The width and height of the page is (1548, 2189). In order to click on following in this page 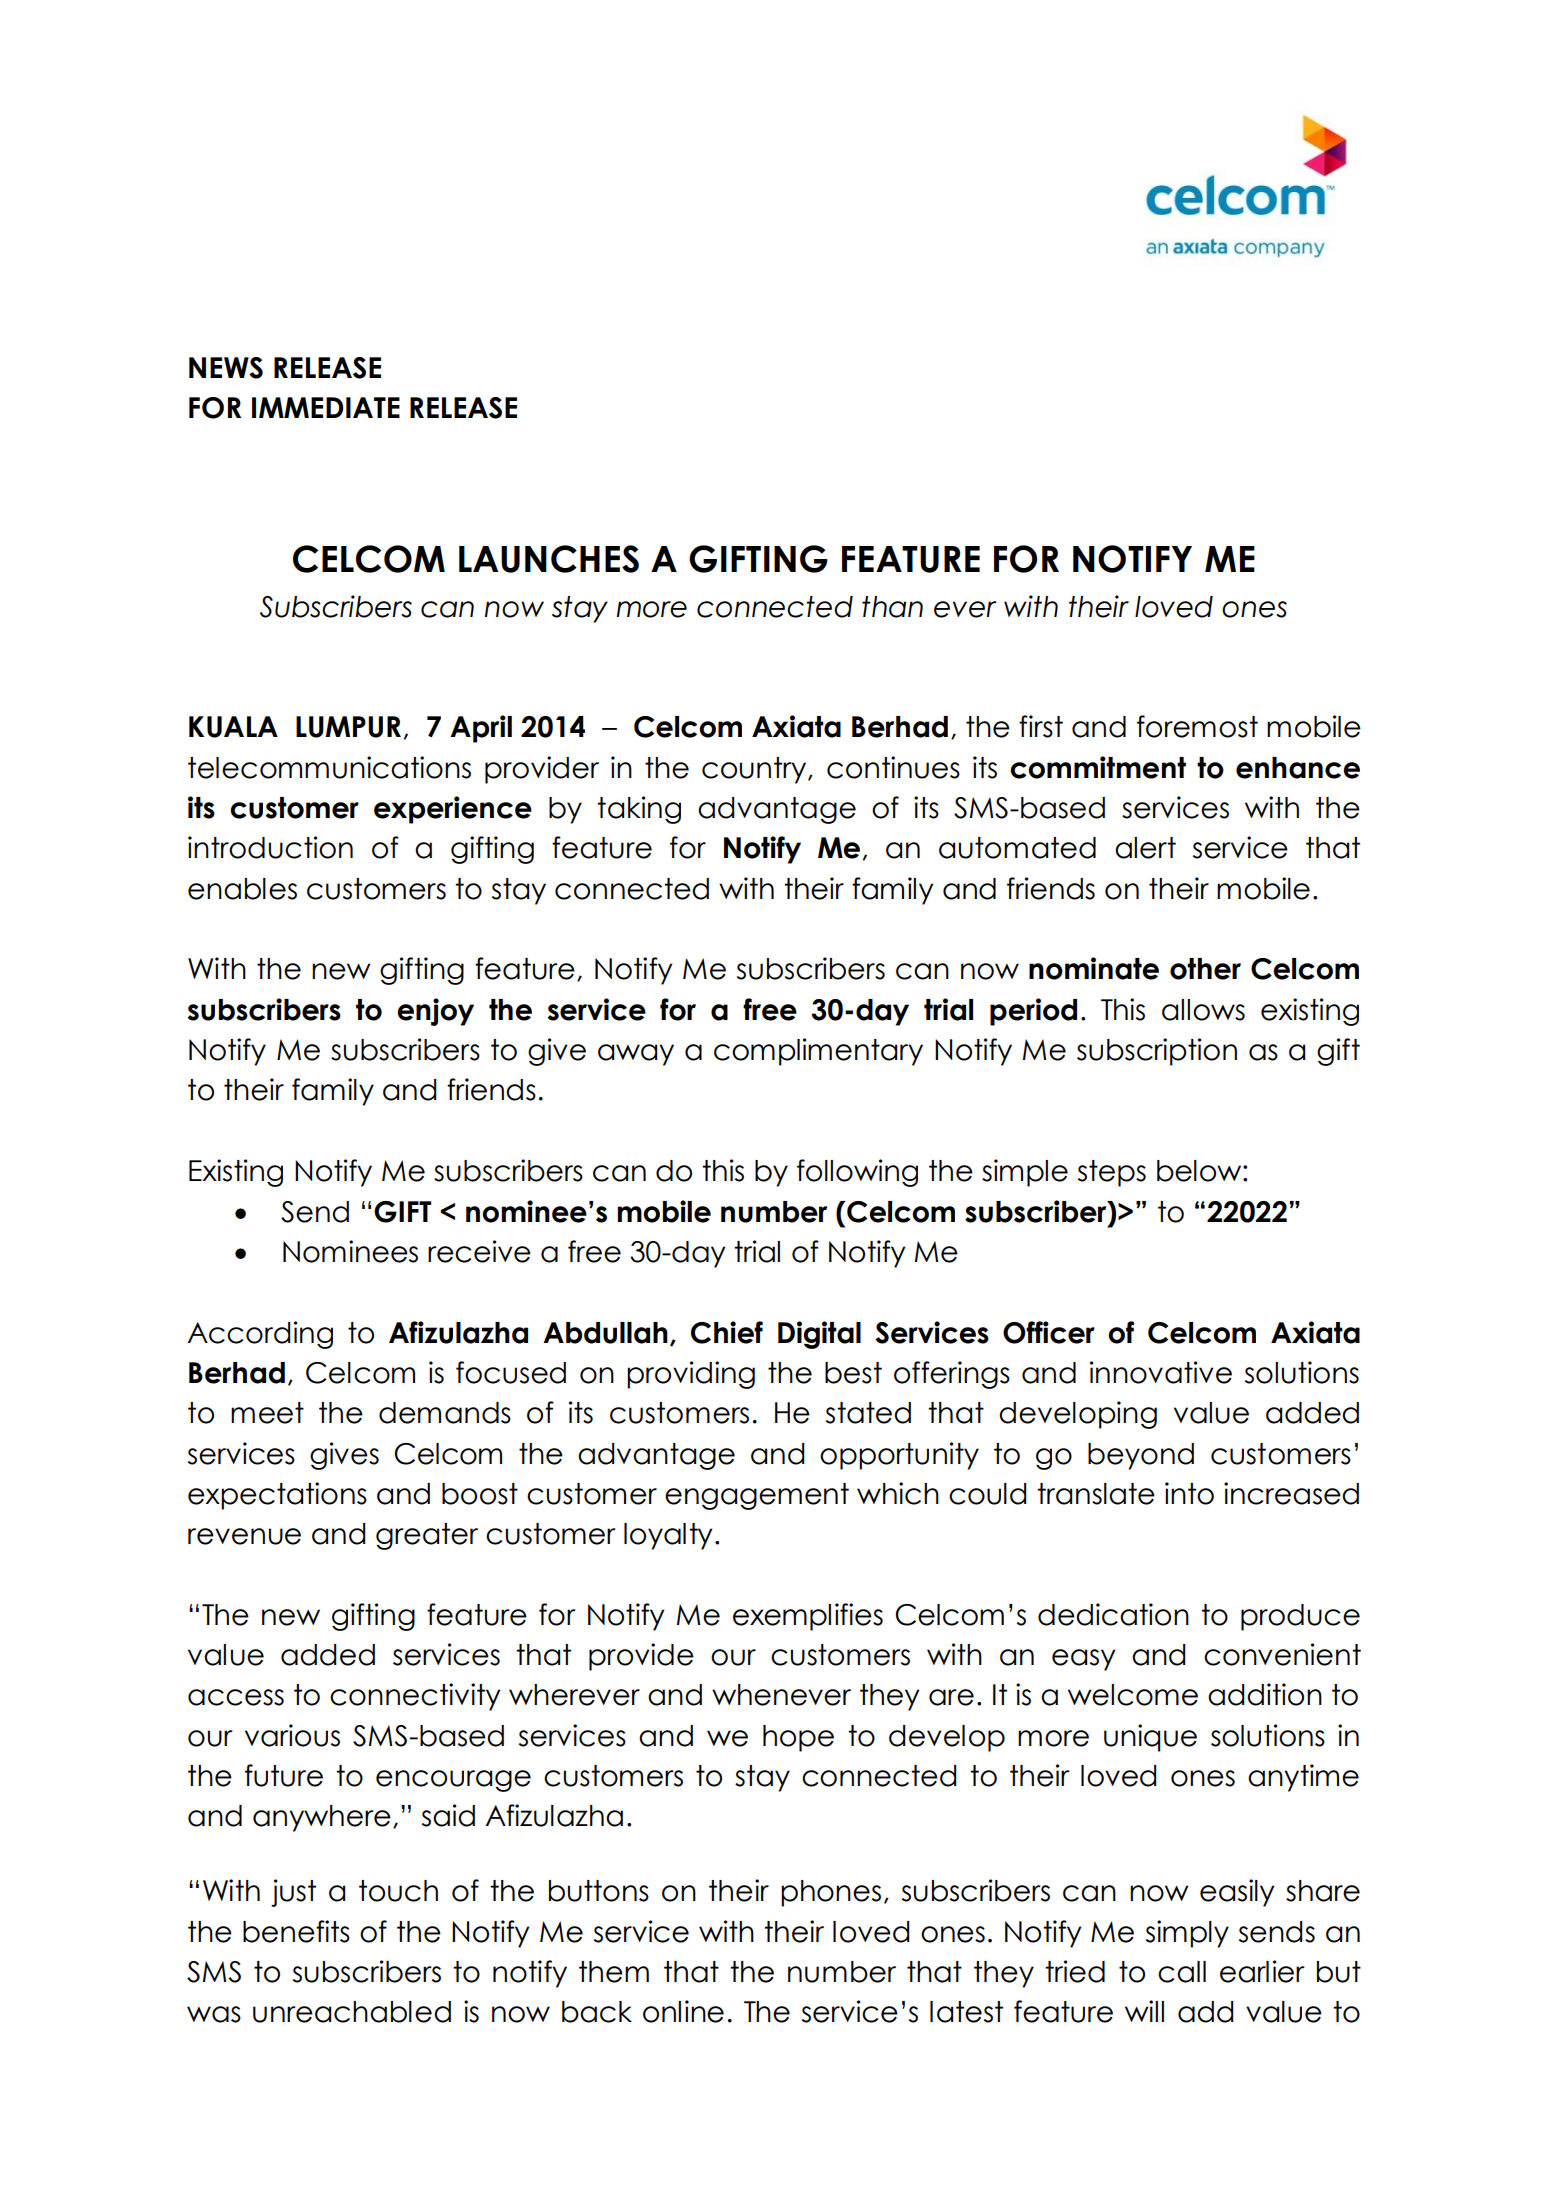, I will do `click(857, 1173)`.
